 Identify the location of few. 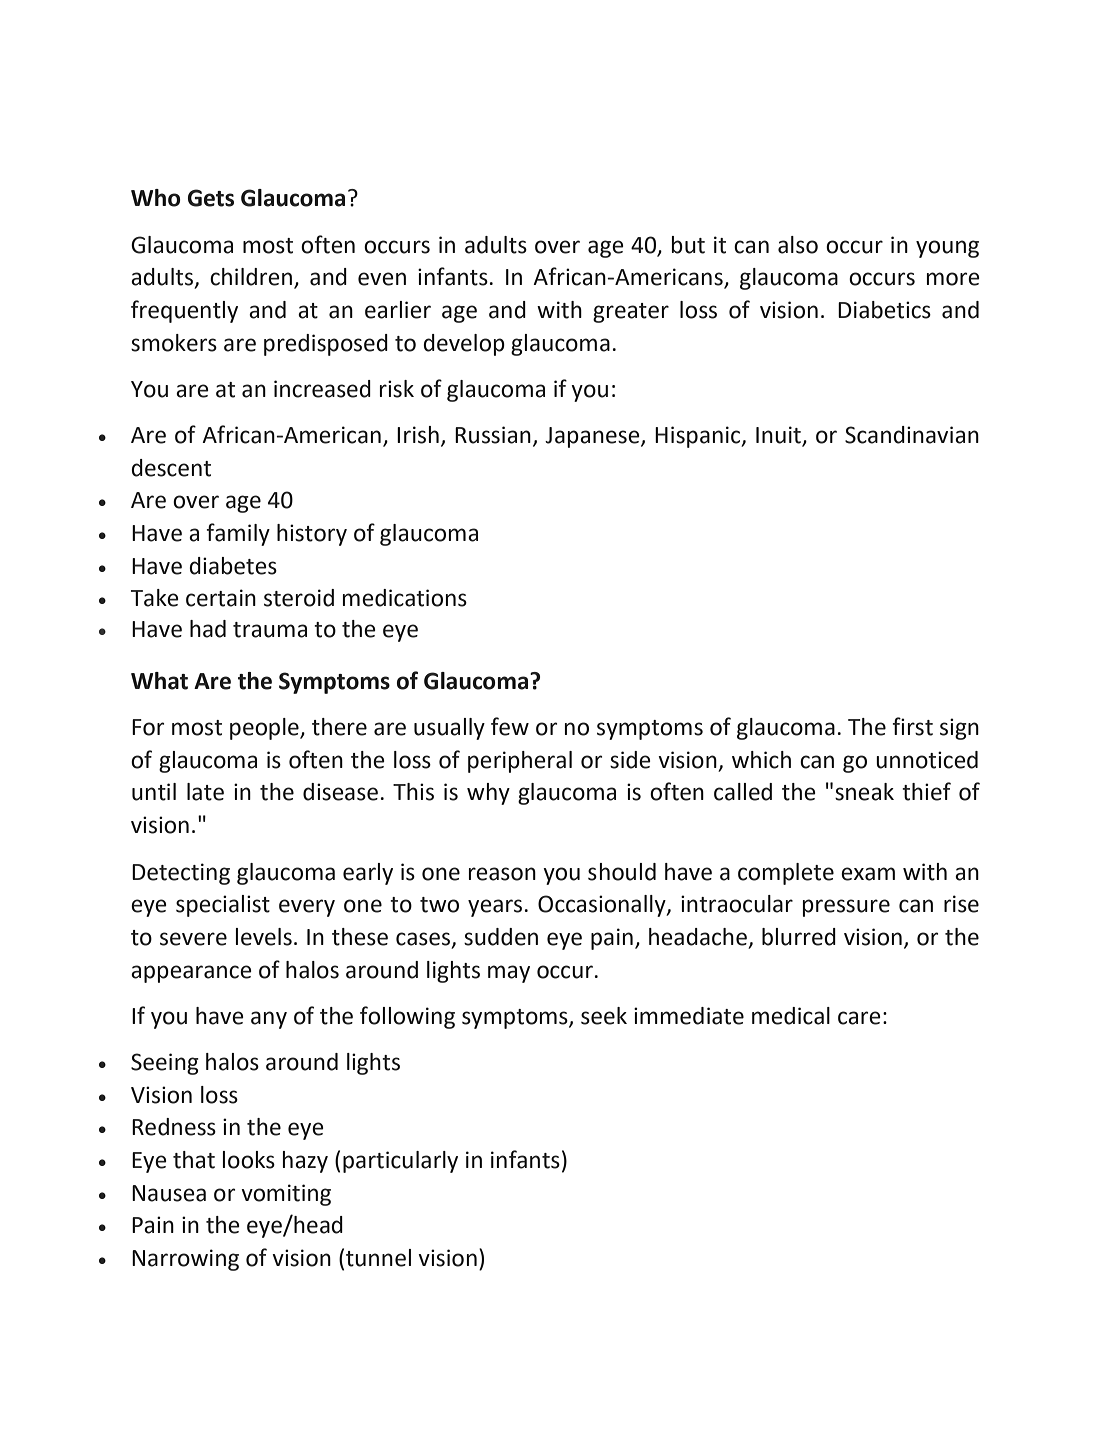
(510, 726).
